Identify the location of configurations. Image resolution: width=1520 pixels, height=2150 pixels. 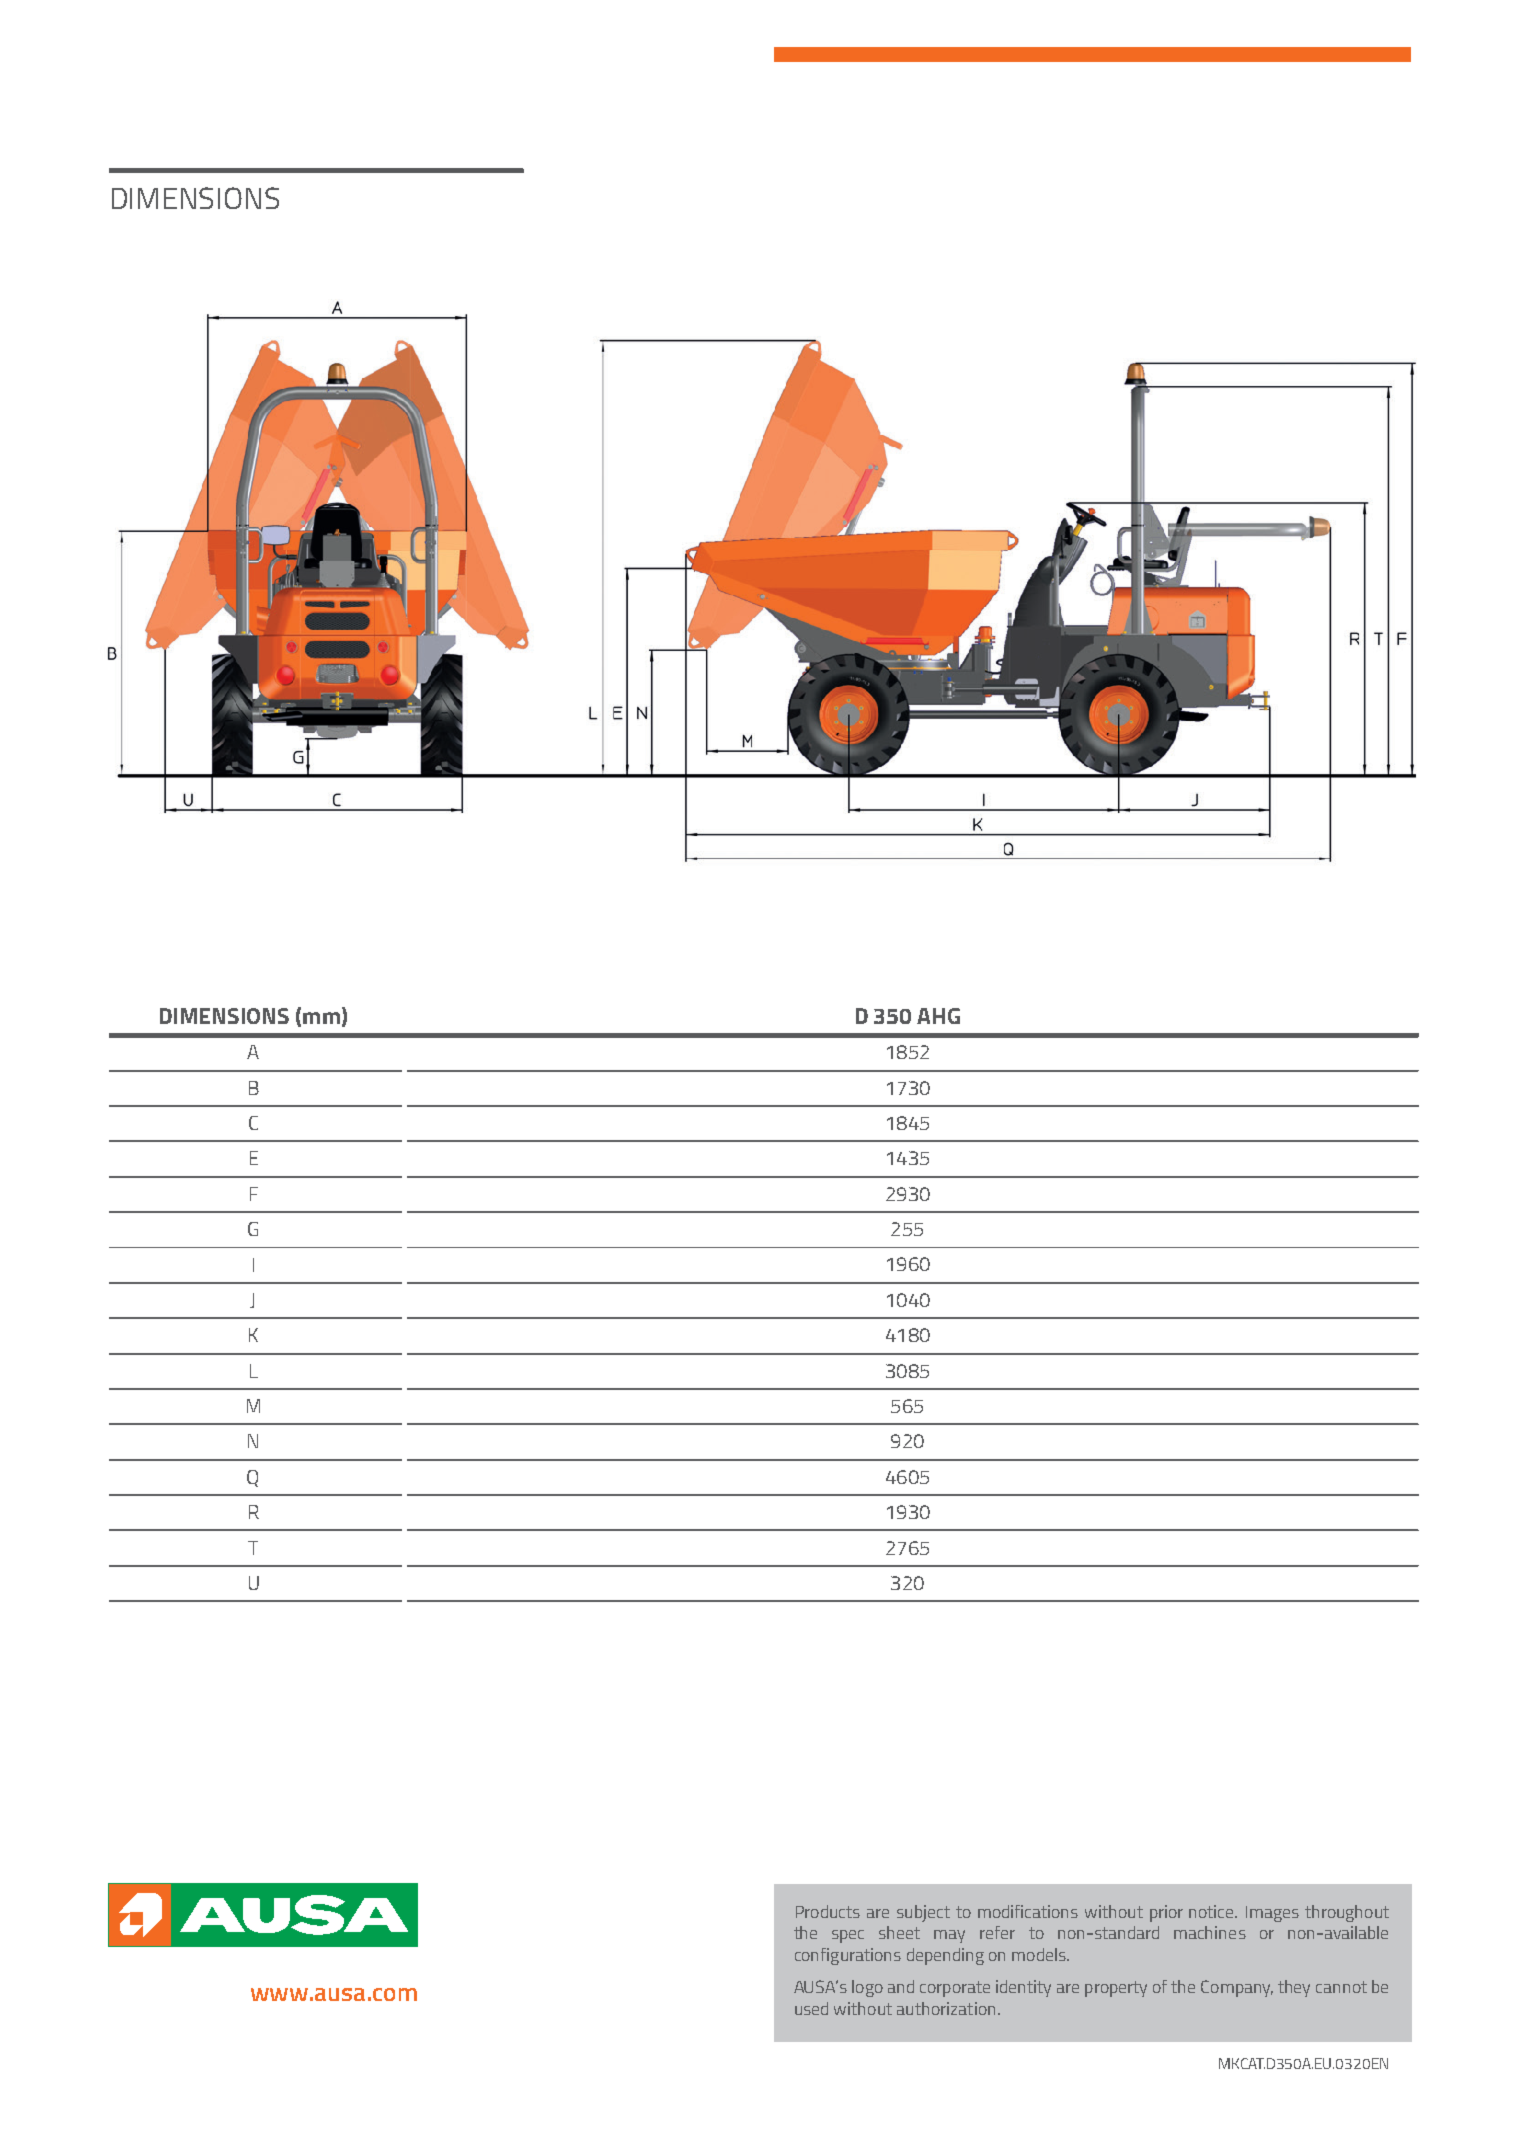
(848, 1956).
